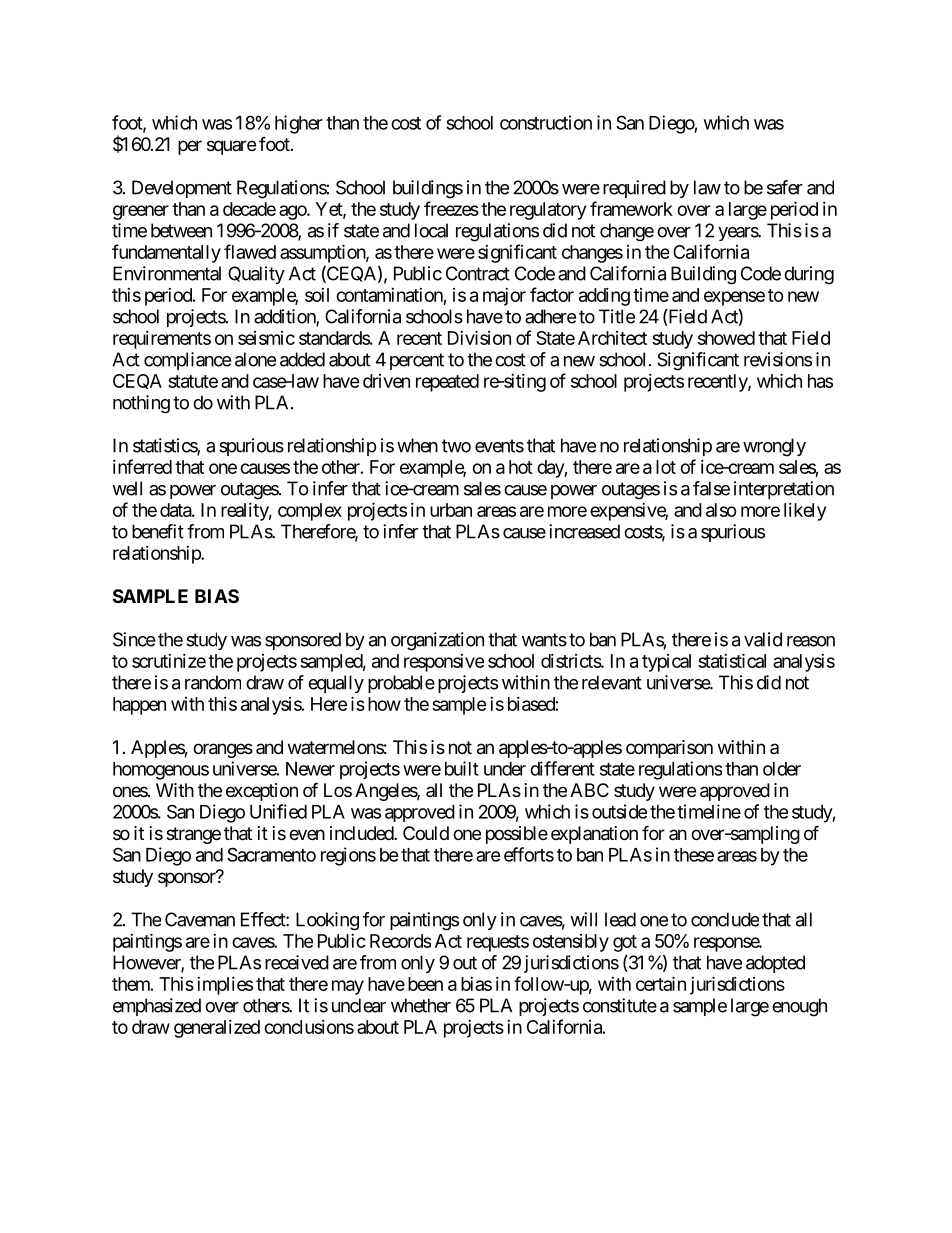 This document has width=952, height=1233. I want to click on two, so click(456, 446).
